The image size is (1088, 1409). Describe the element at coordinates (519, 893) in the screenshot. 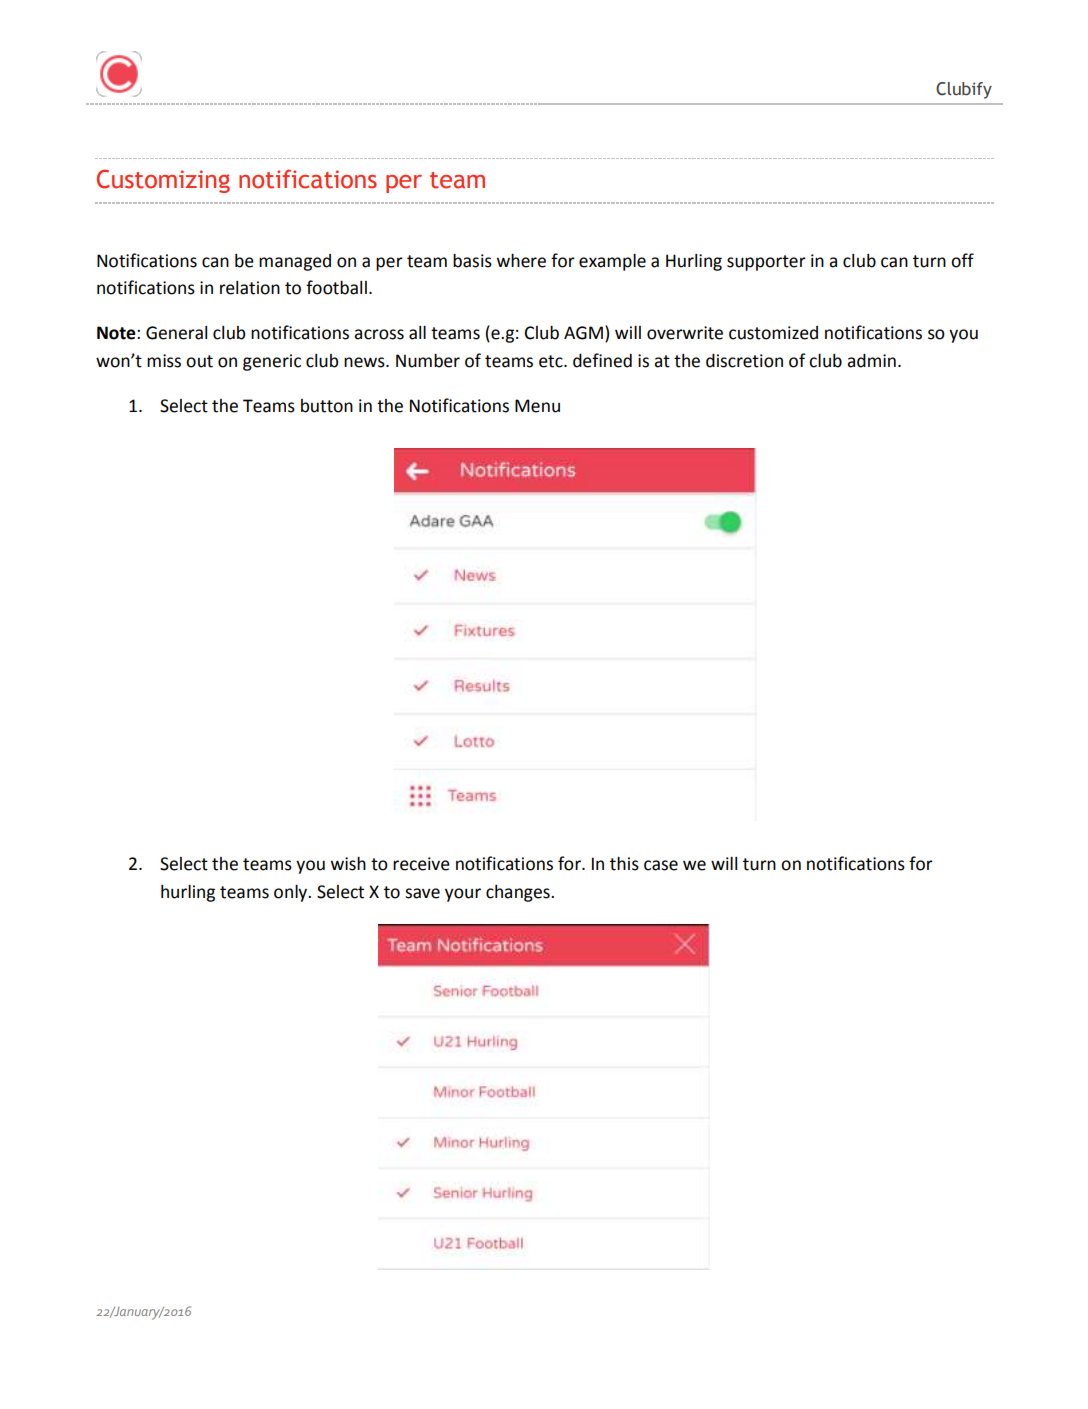

I see `changes` at that location.
